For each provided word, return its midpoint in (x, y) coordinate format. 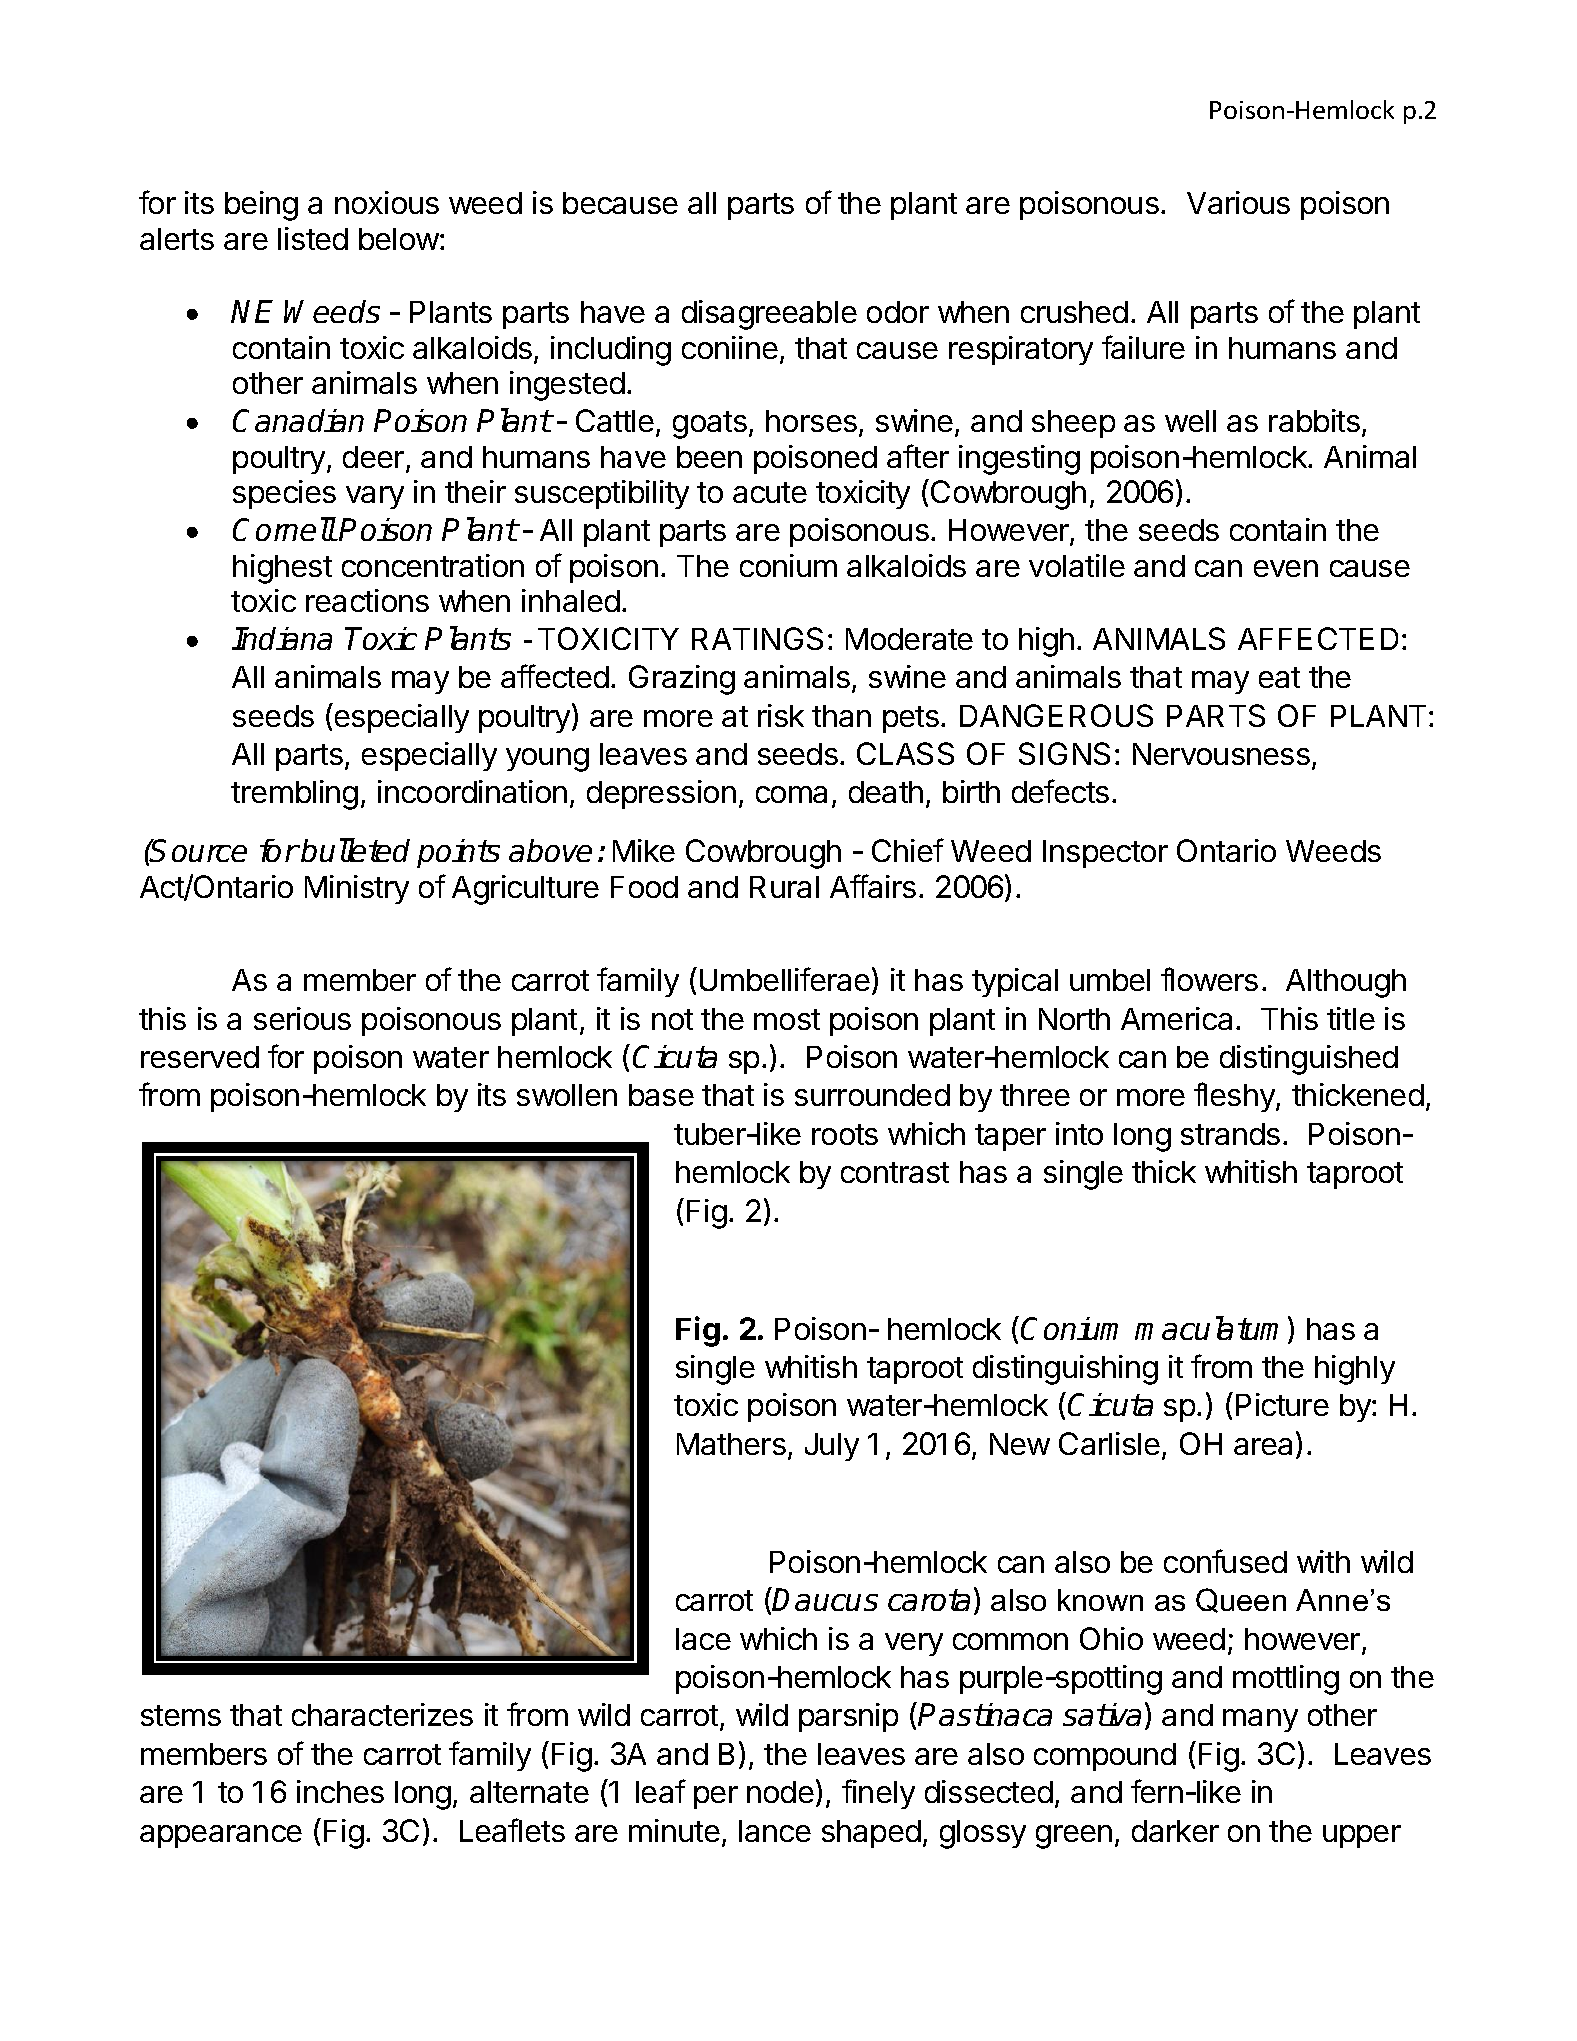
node (780, 1792)
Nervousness (1221, 754)
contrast (895, 1172)
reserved (200, 1057)
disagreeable (769, 315)
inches (340, 1791)
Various (1238, 202)
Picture (1282, 1404)
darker (1175, 1831)
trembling (294, 795)
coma (791, 794)
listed (313, 238)
